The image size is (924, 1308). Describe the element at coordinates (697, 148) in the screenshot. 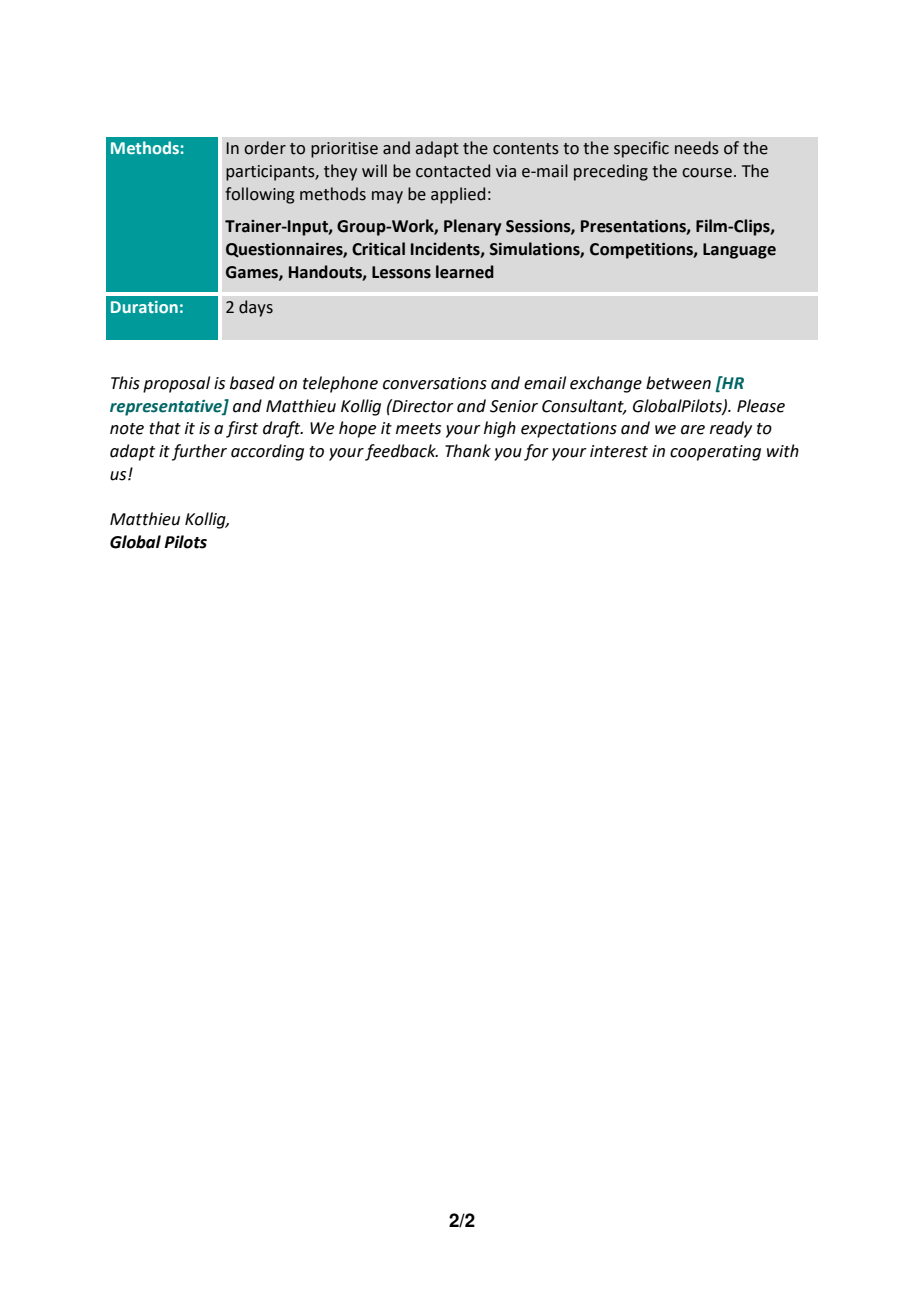

I see `needs` at that location.
